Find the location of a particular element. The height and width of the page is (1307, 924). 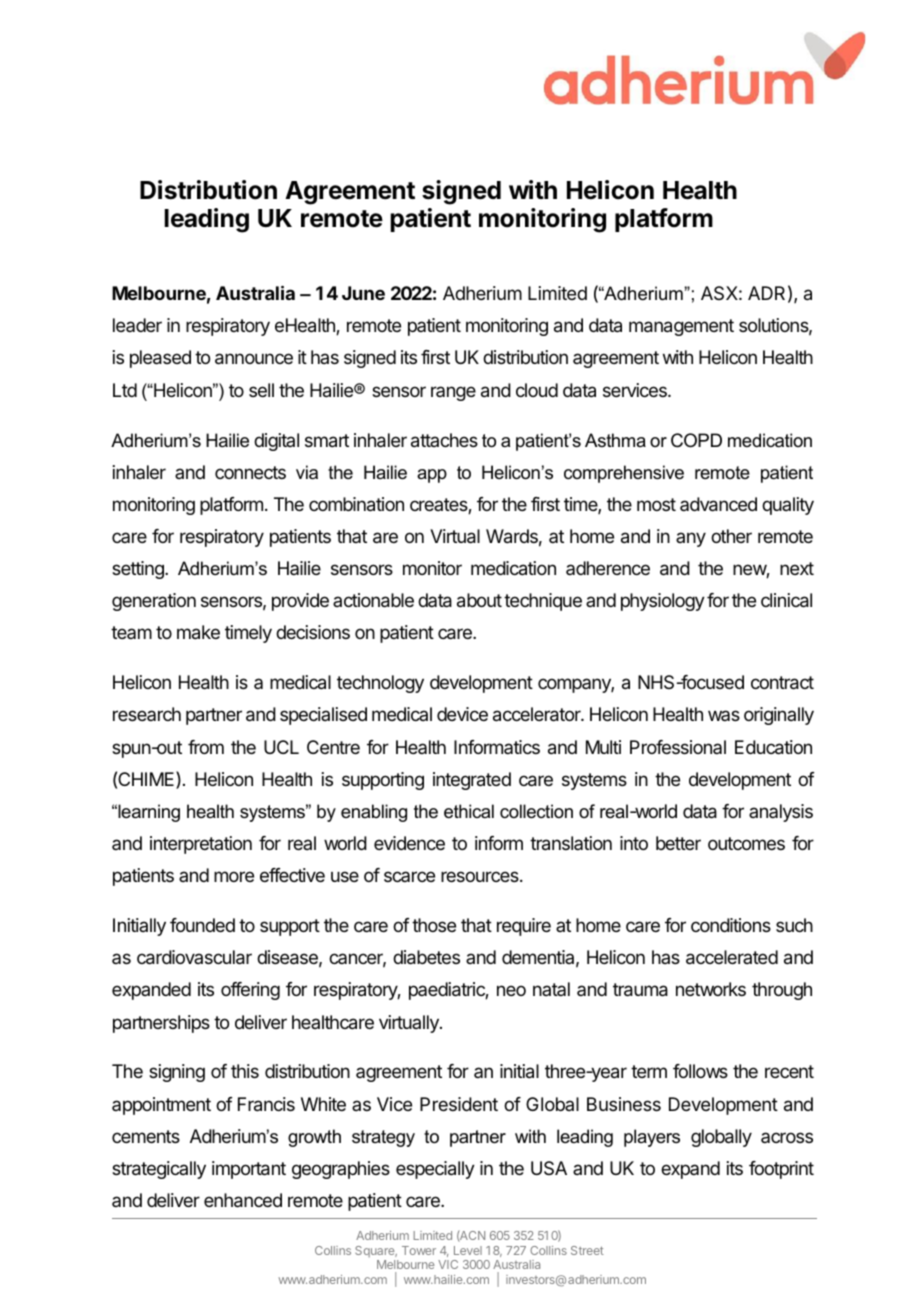

range is located at coordinates (453, 393).
